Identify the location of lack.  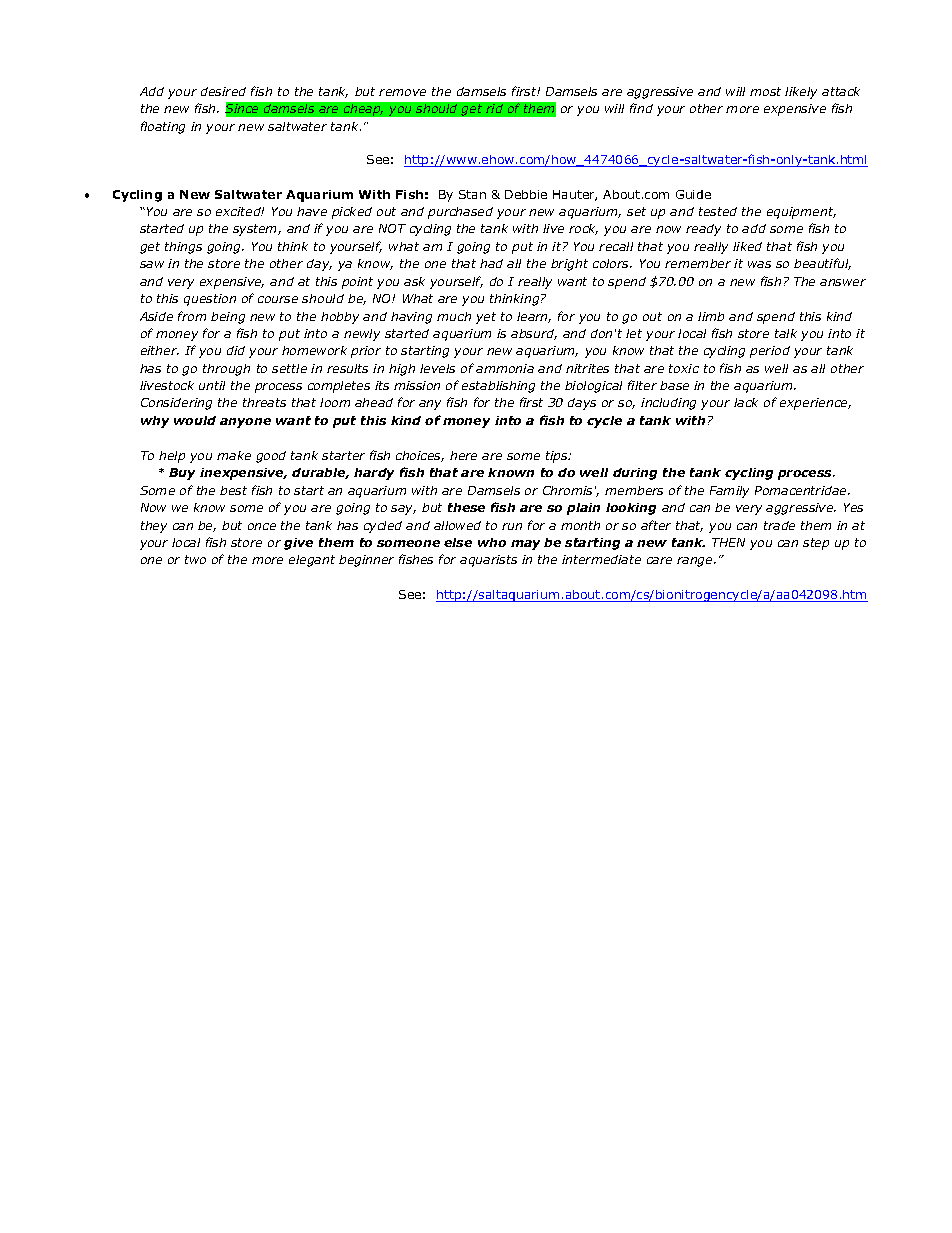
(746, 402).
